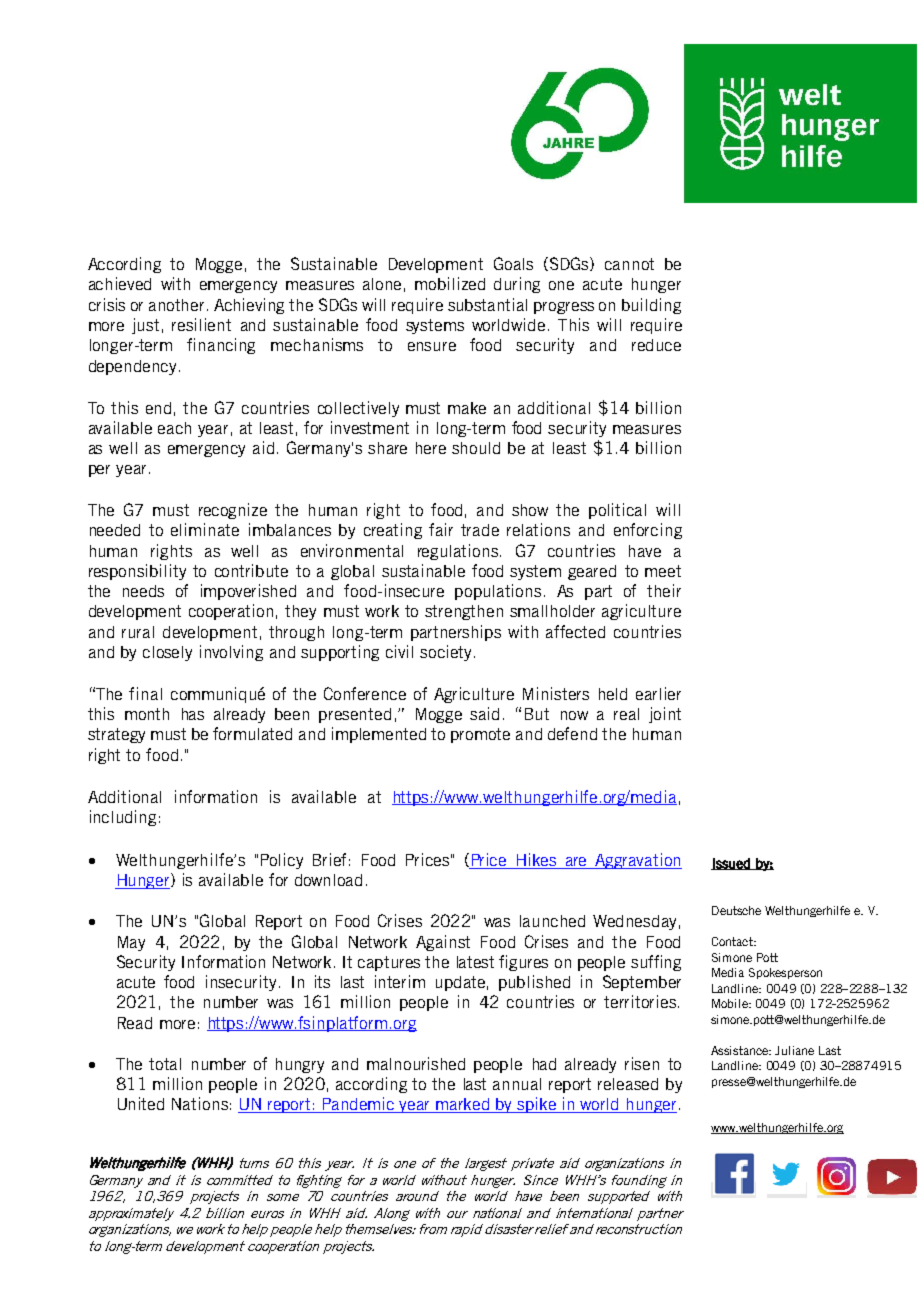 The height and width of the screenshot is (1308, 924). What do you see at coordinates (648, 531) in the screenshot?
I see `enforcing` at bounding box center [648, 531].
